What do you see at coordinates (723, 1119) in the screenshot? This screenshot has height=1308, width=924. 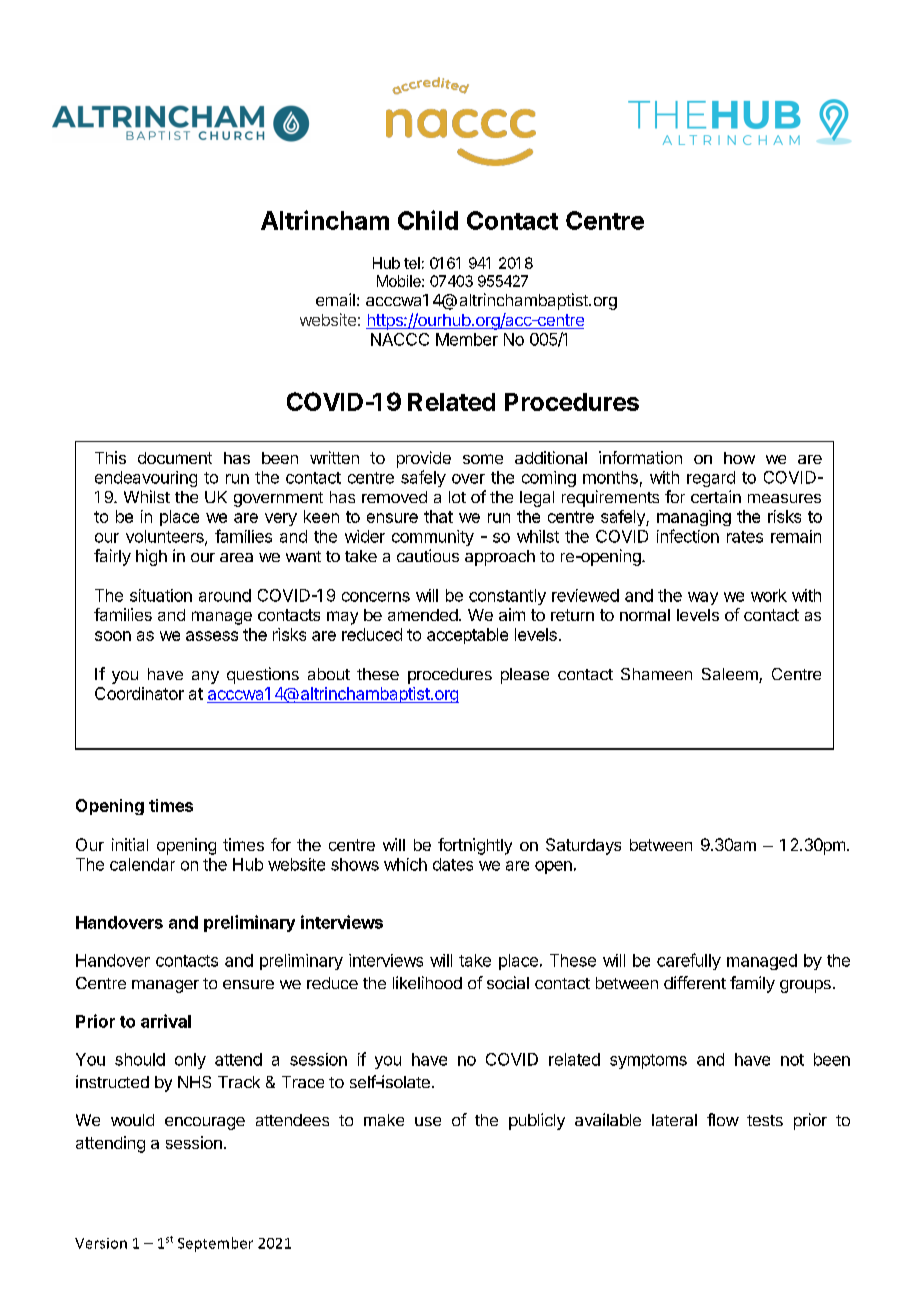 I see `flow` at bounding box center [723, 1119].
